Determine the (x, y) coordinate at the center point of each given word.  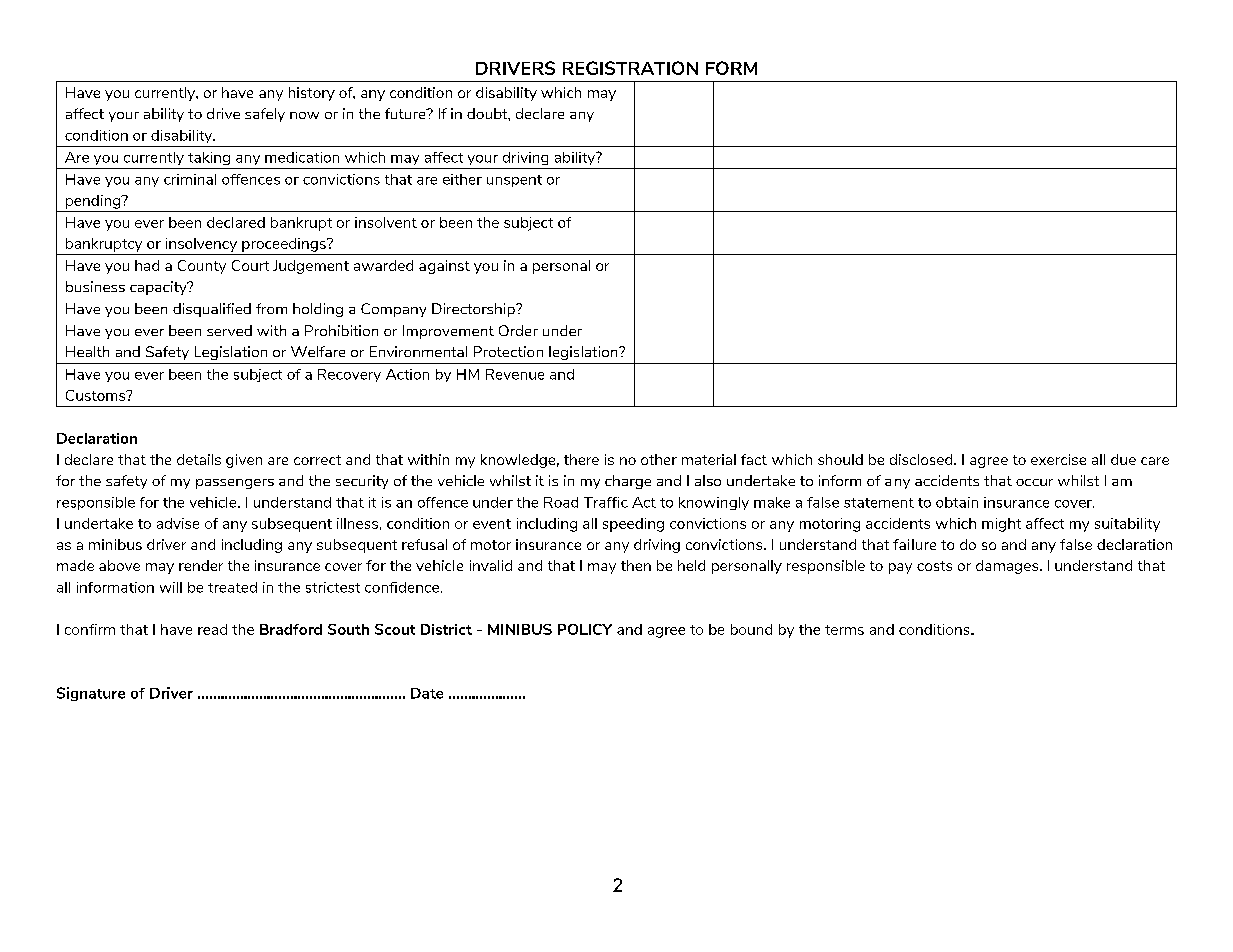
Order (518, 330)
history (312, 94)
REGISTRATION (630, 68)
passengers (235, 484)
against (444, 267)
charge (628, 482)
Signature (91, 694)
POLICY (585, 629)
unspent (514, 181)
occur (1034, 482)
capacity (159, 288)
